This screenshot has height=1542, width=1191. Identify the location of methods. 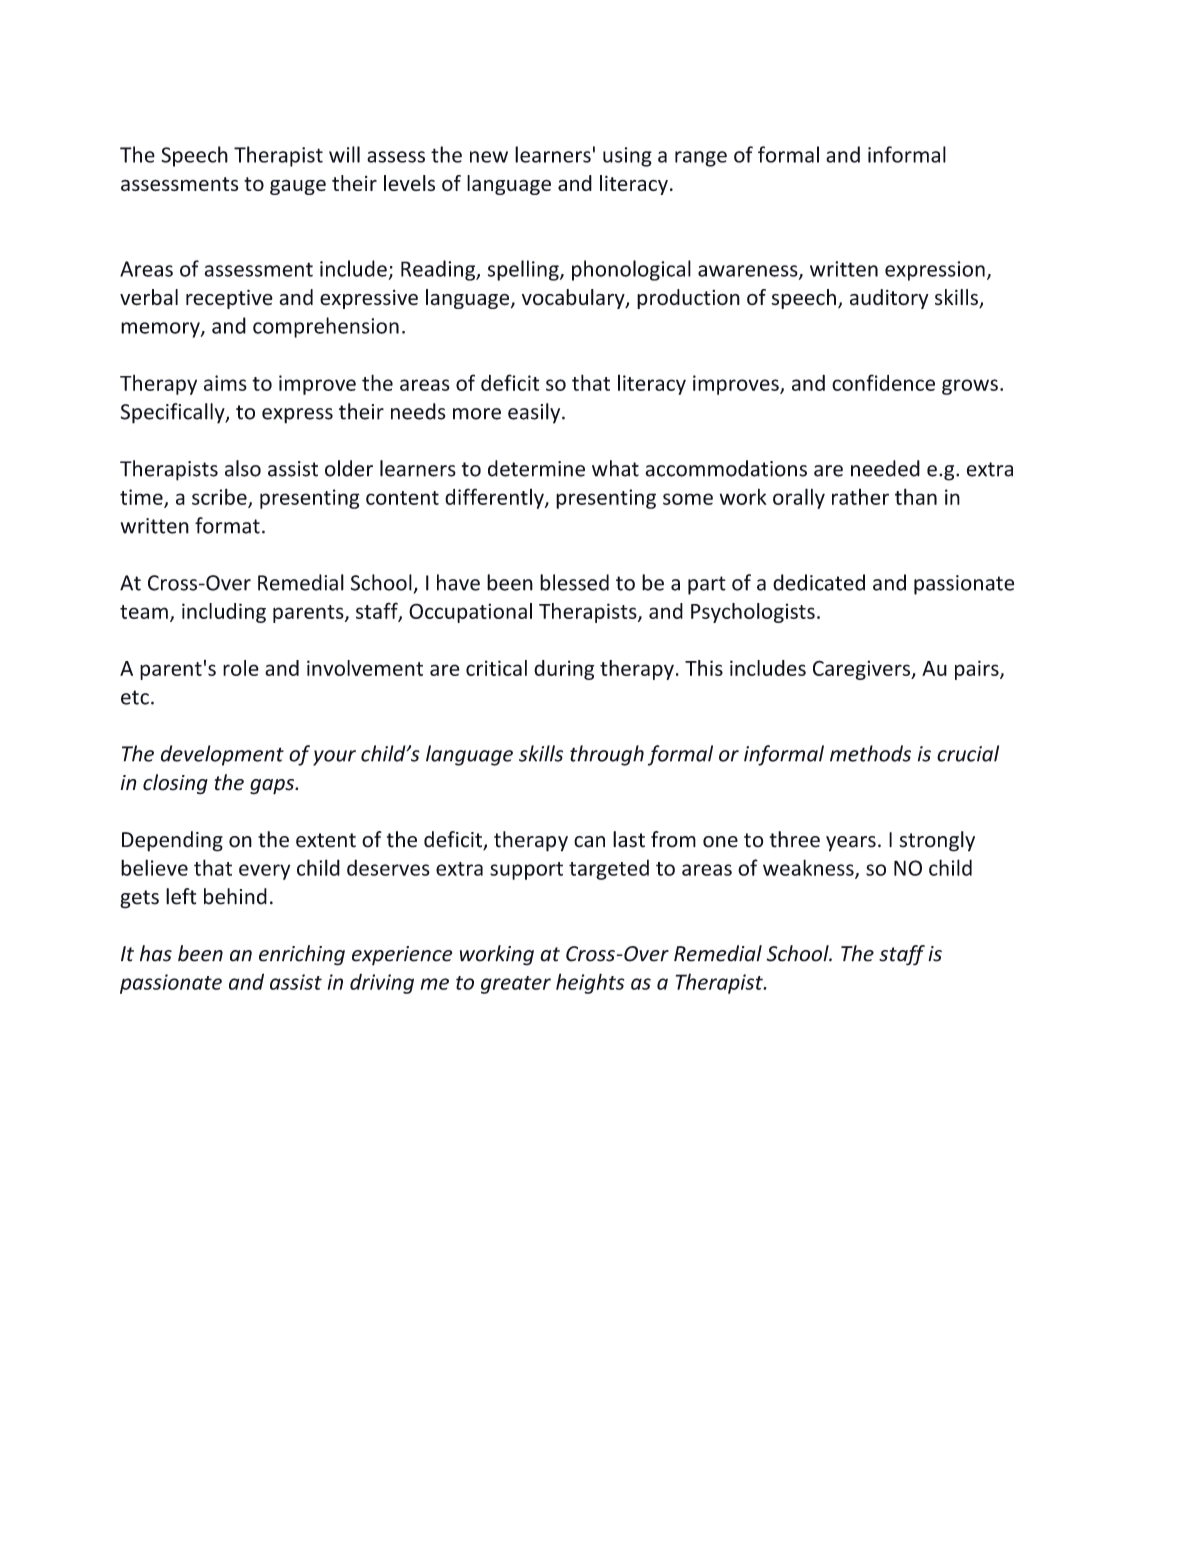
(870, 753).
